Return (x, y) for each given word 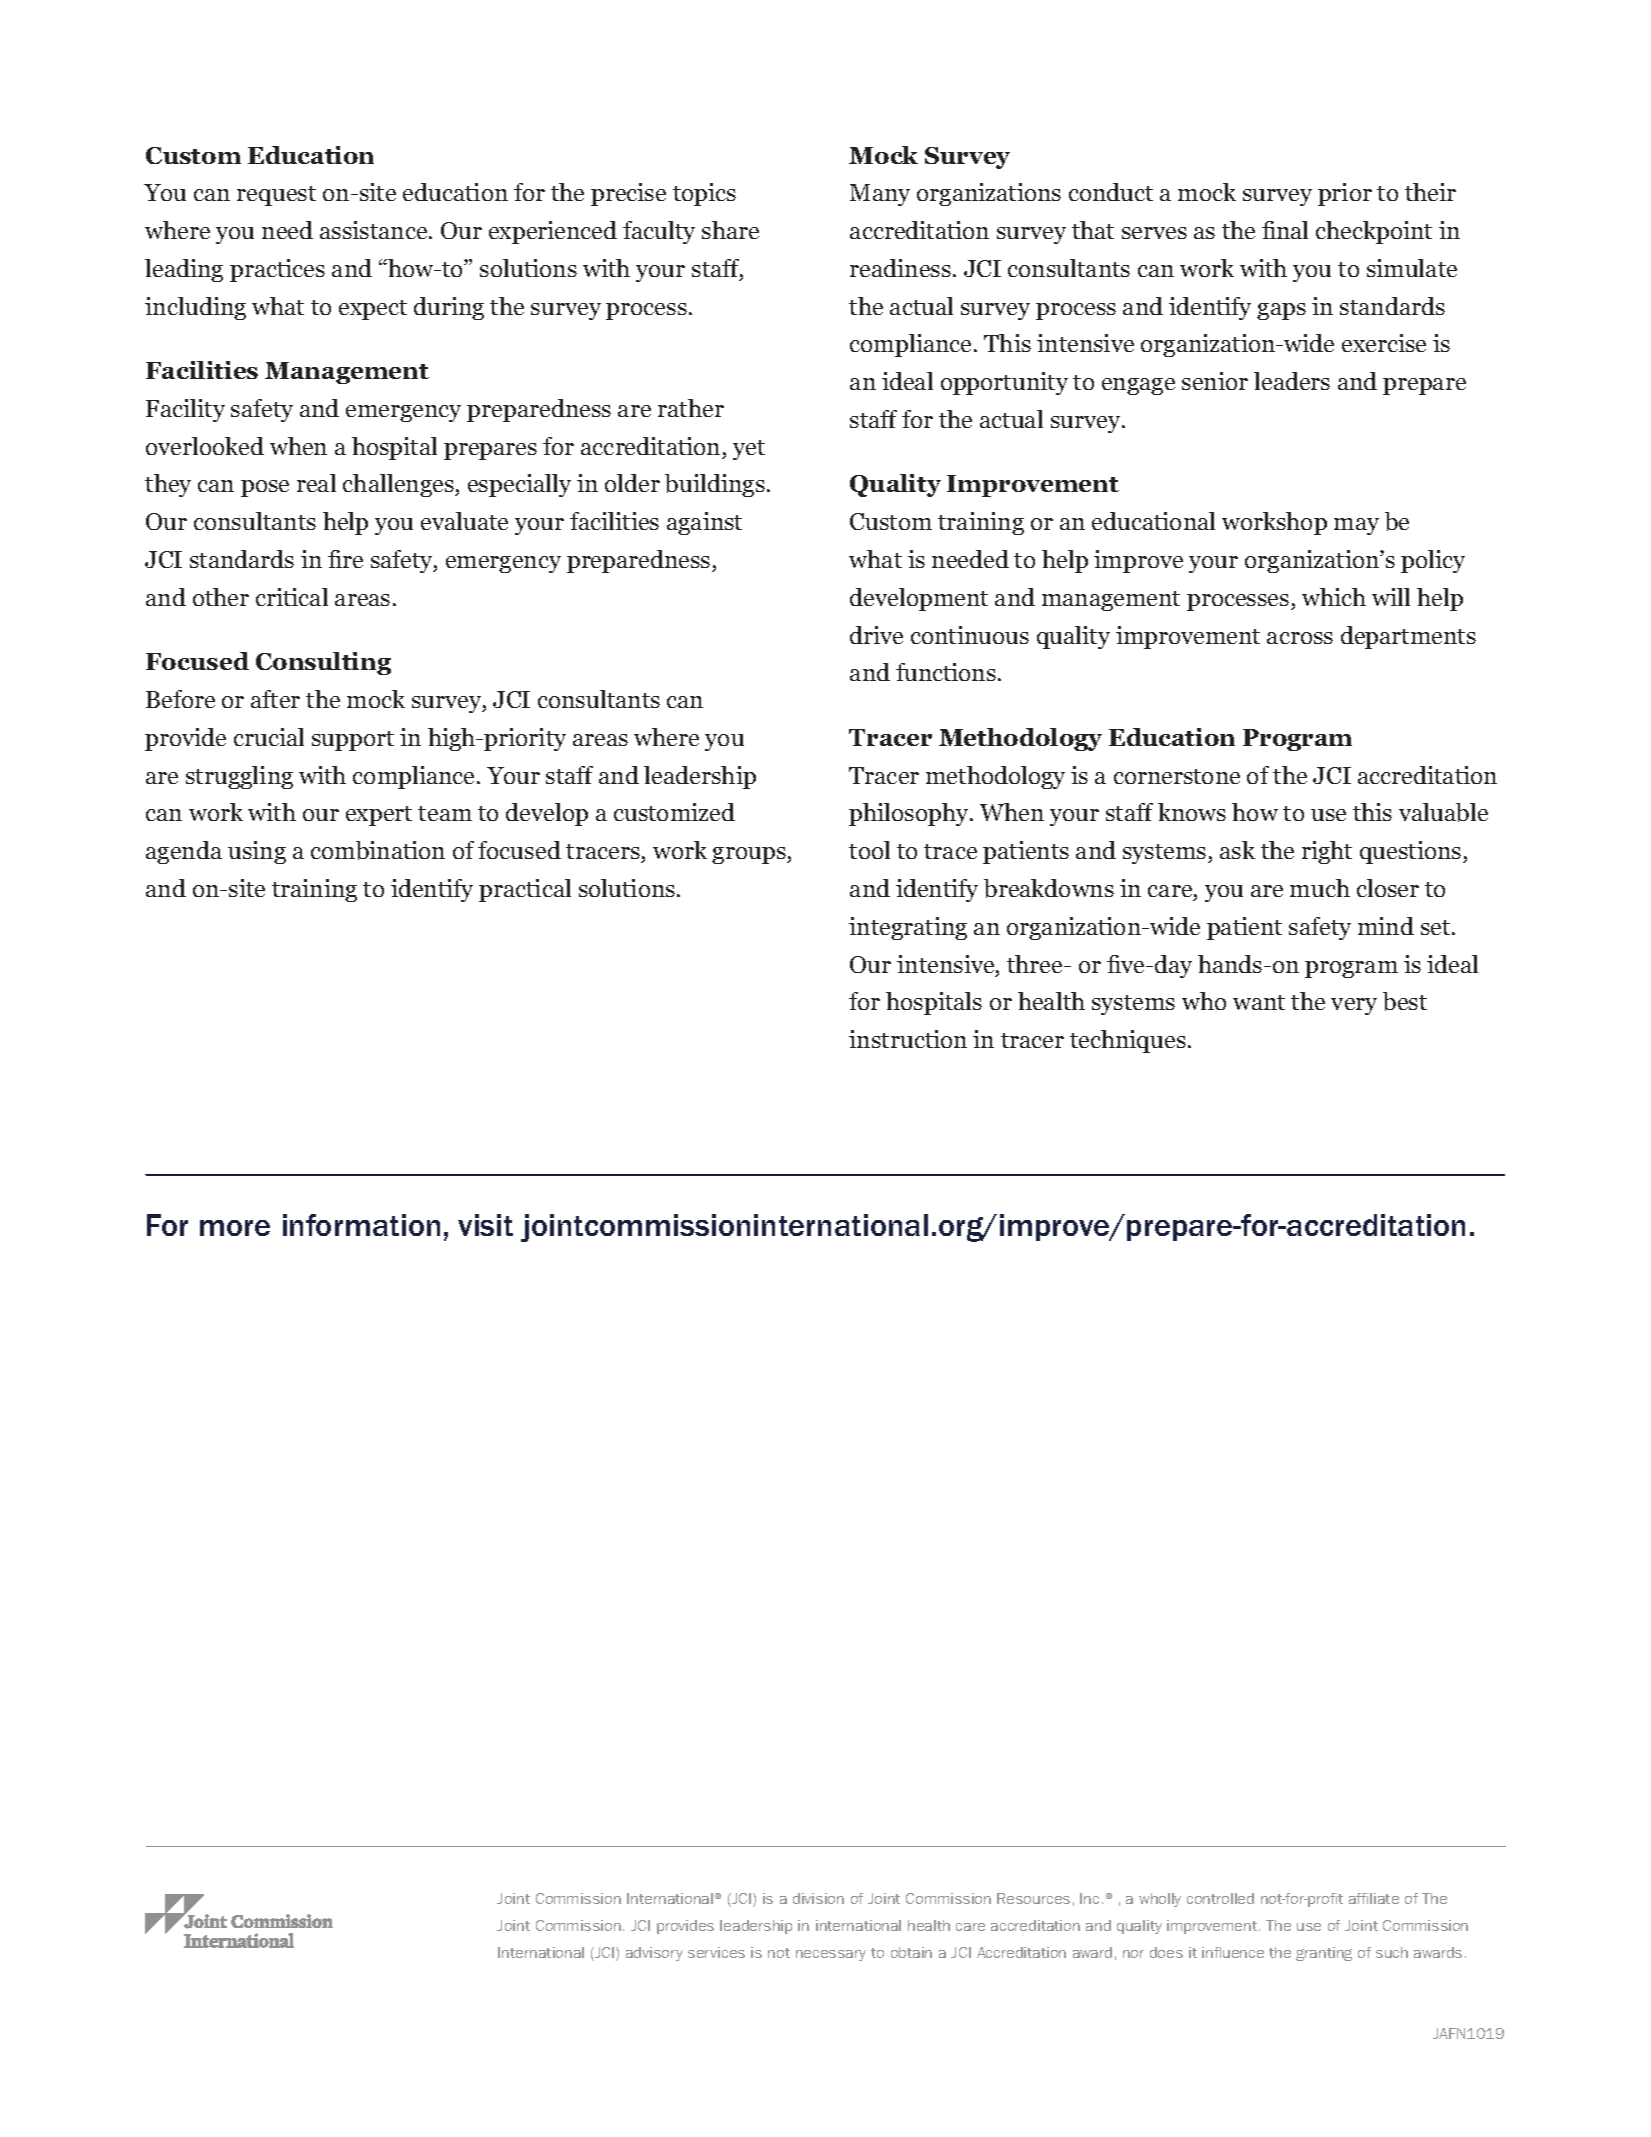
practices (277, 270)
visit (485, 1225)
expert (379, 816)
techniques (1128, 1041)
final (1285, 230)
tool (869, 850)
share (730, 230)
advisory (654, 1954)
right (1327, 852)
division (818, 1898)
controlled (1220, 1898)
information (361, 1225)
